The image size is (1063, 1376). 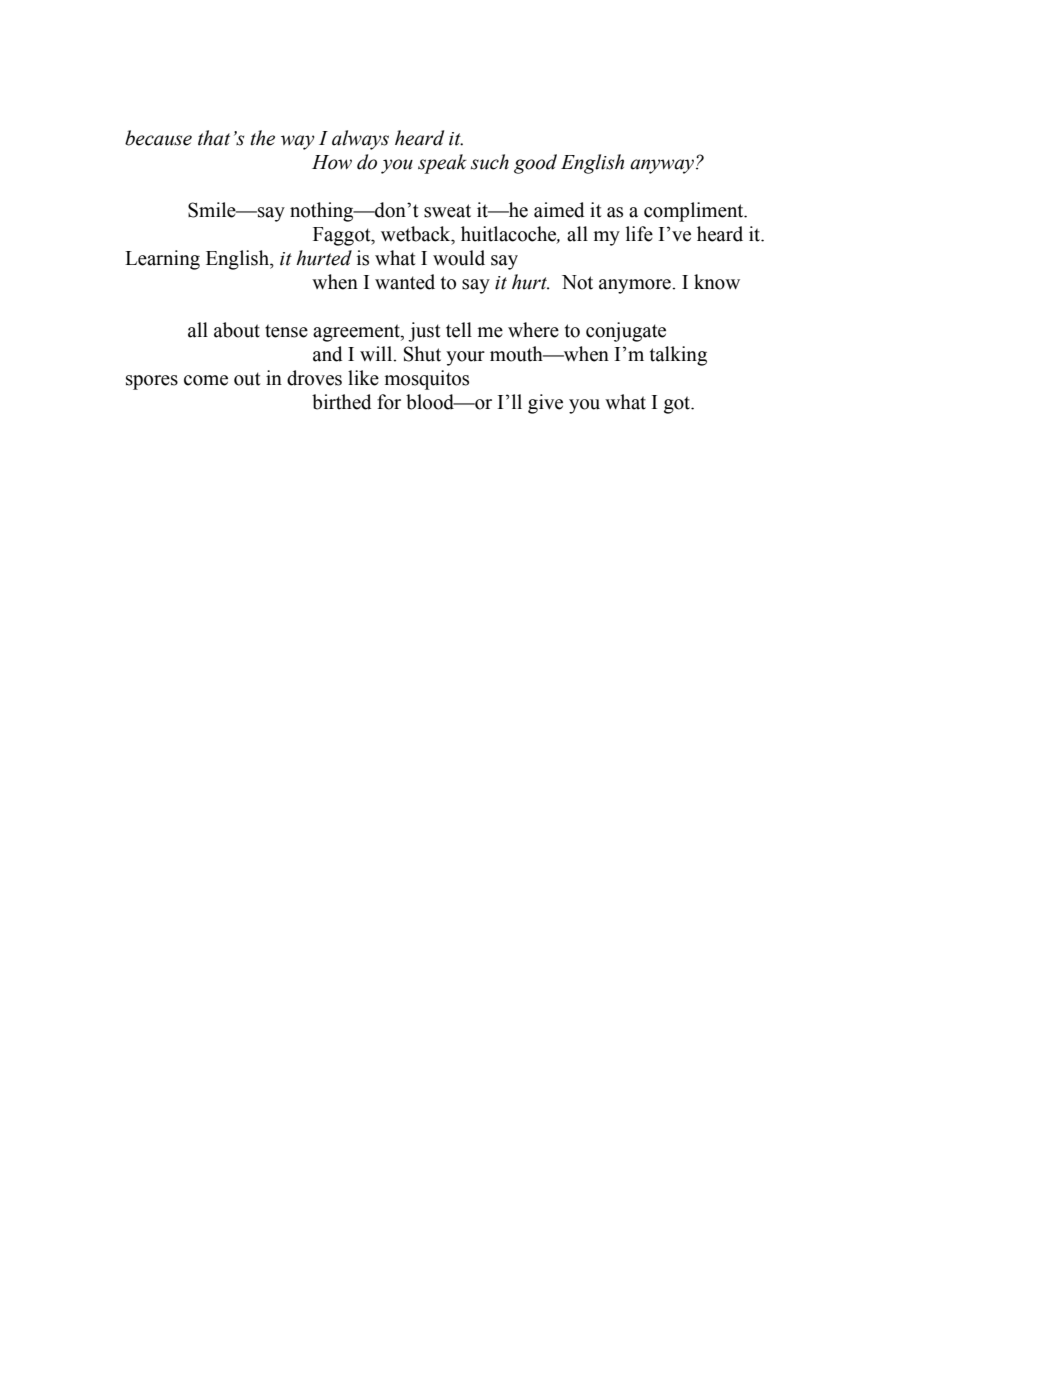 What do you see at coordinates (662, 166) in the screenshot?
I see `anyway` at bounding box center [662, 166].
